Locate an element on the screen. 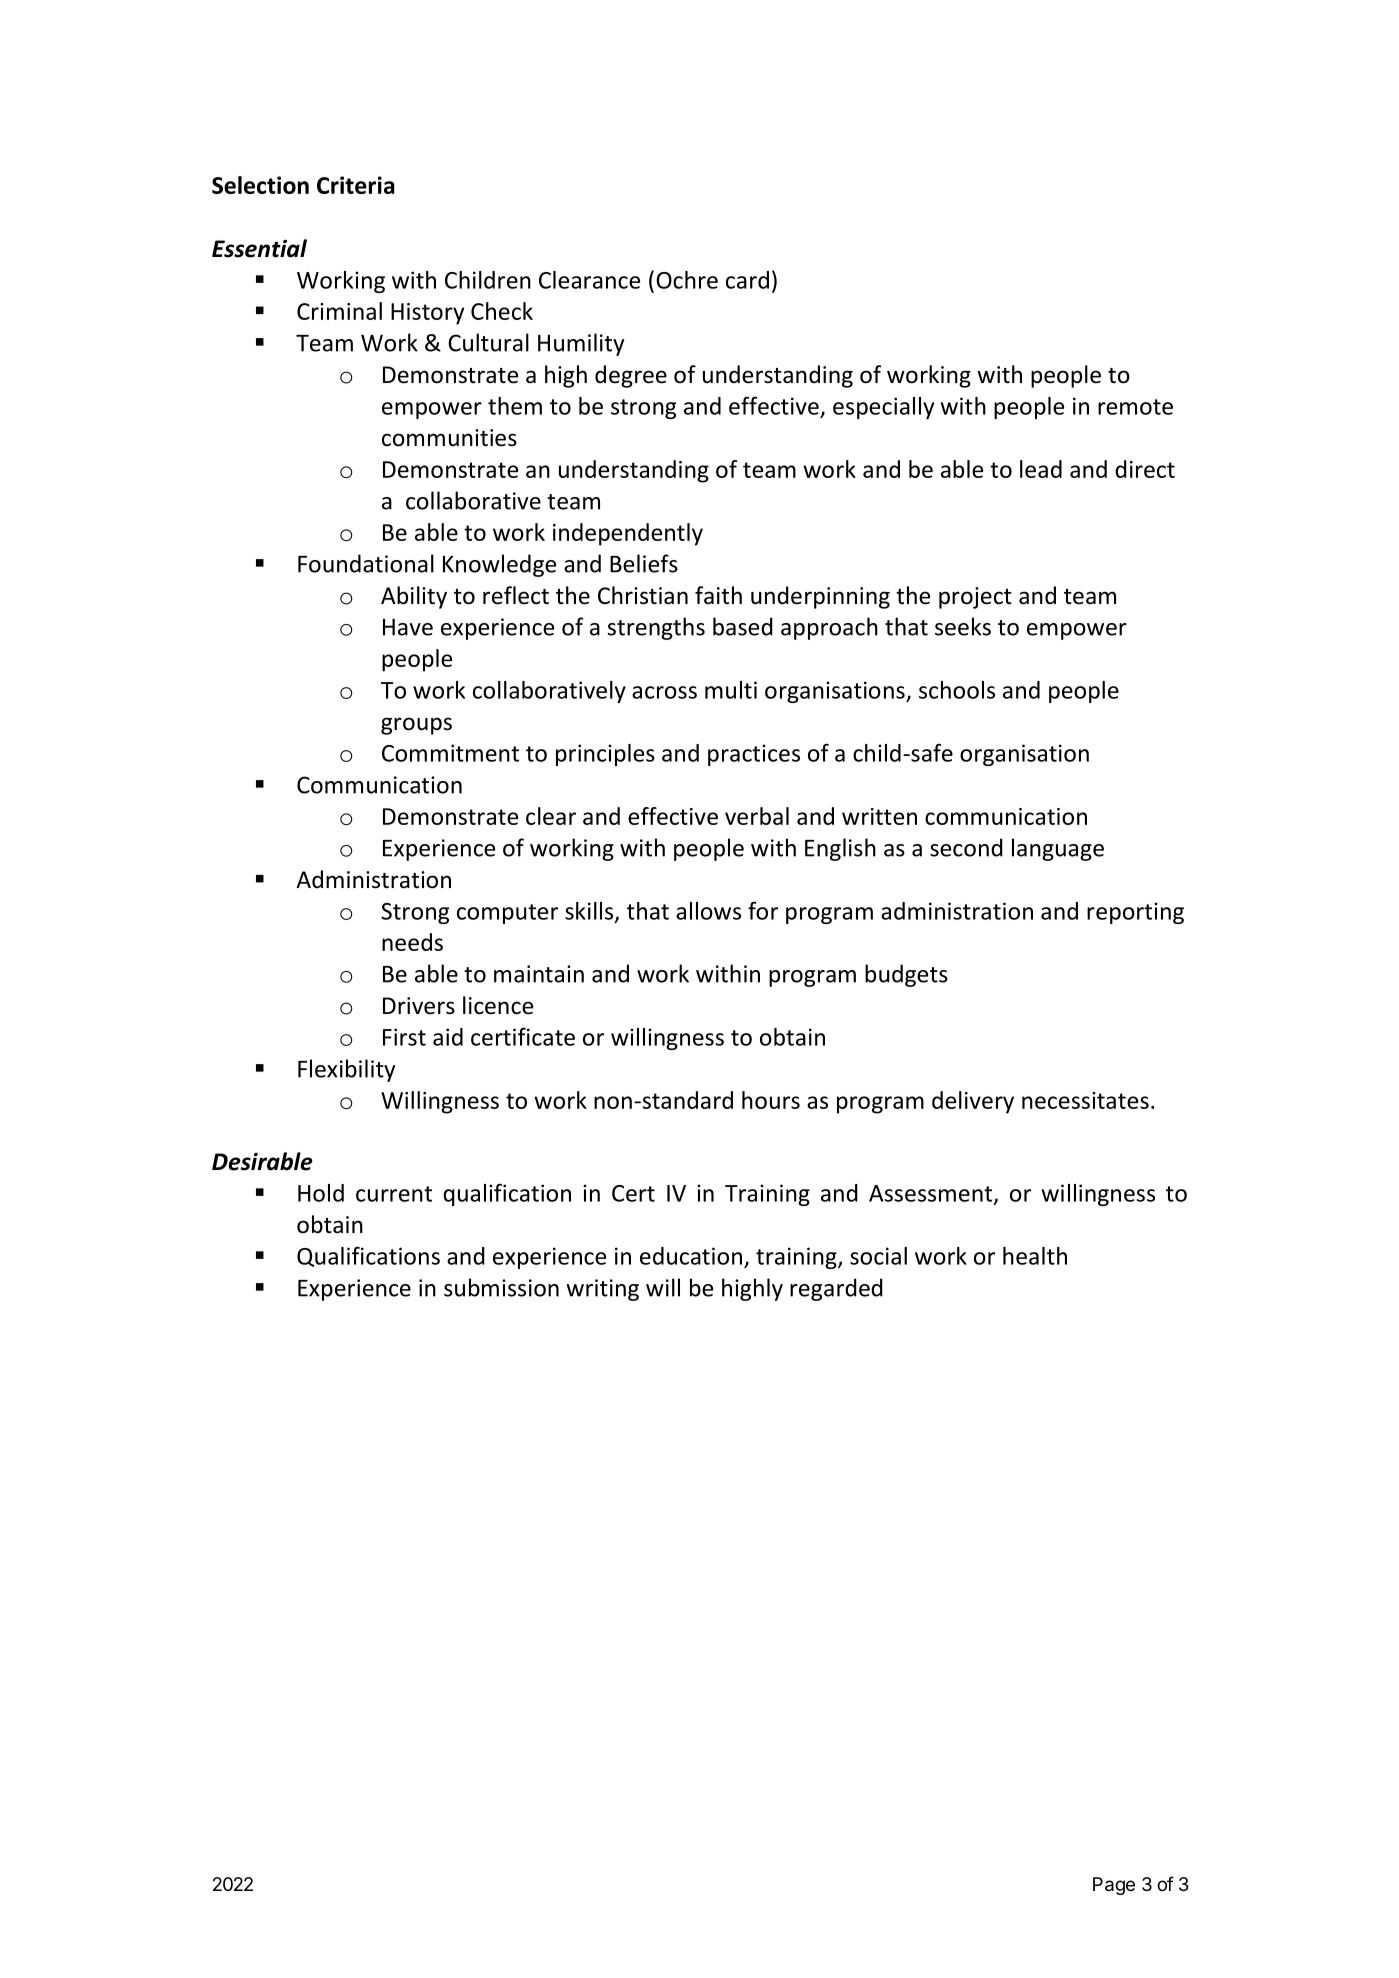 The height and width of the screenshot is (1978, 1399). Have is located at coordinates (408, 627).
